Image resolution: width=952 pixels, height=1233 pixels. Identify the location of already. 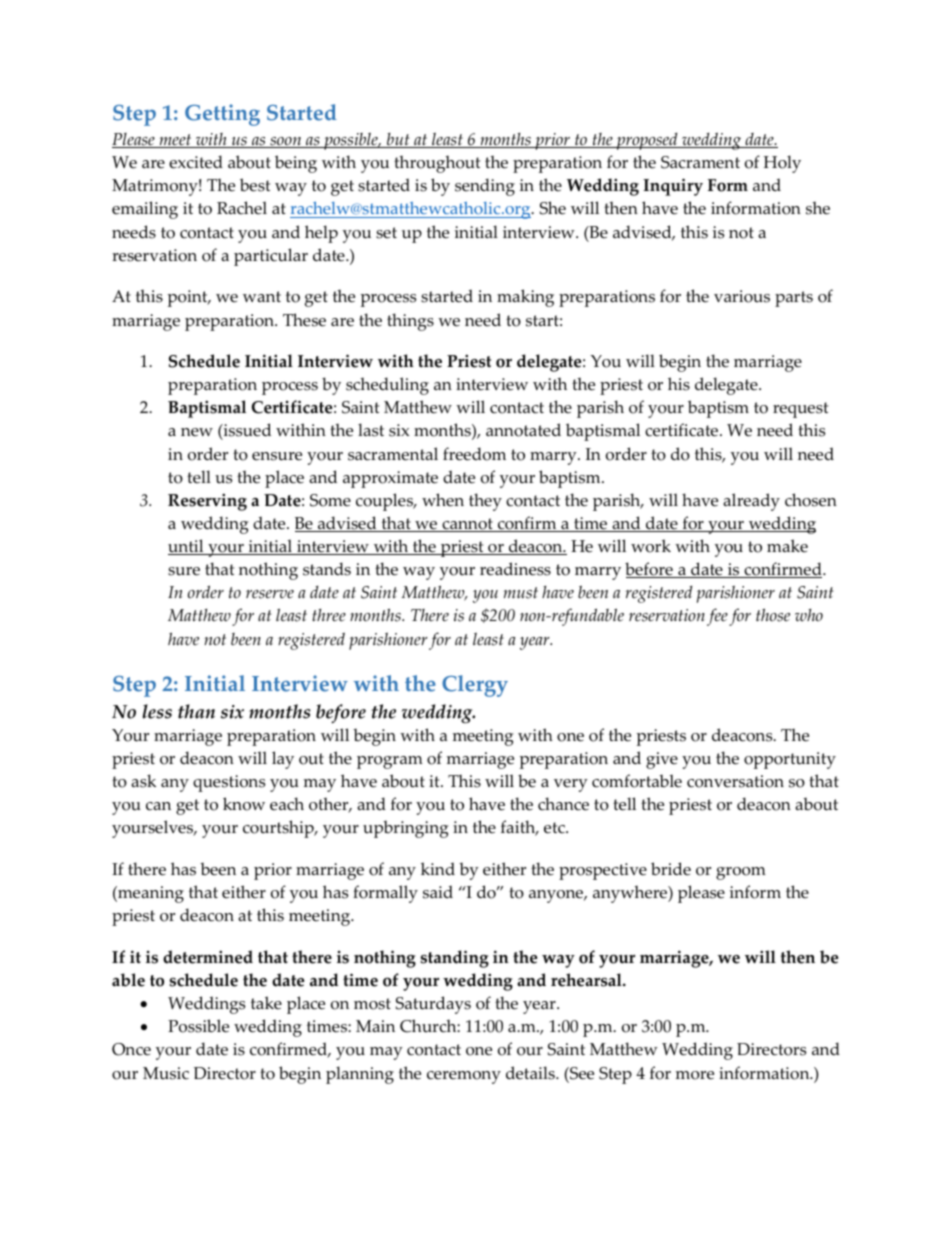
(751, 502).
